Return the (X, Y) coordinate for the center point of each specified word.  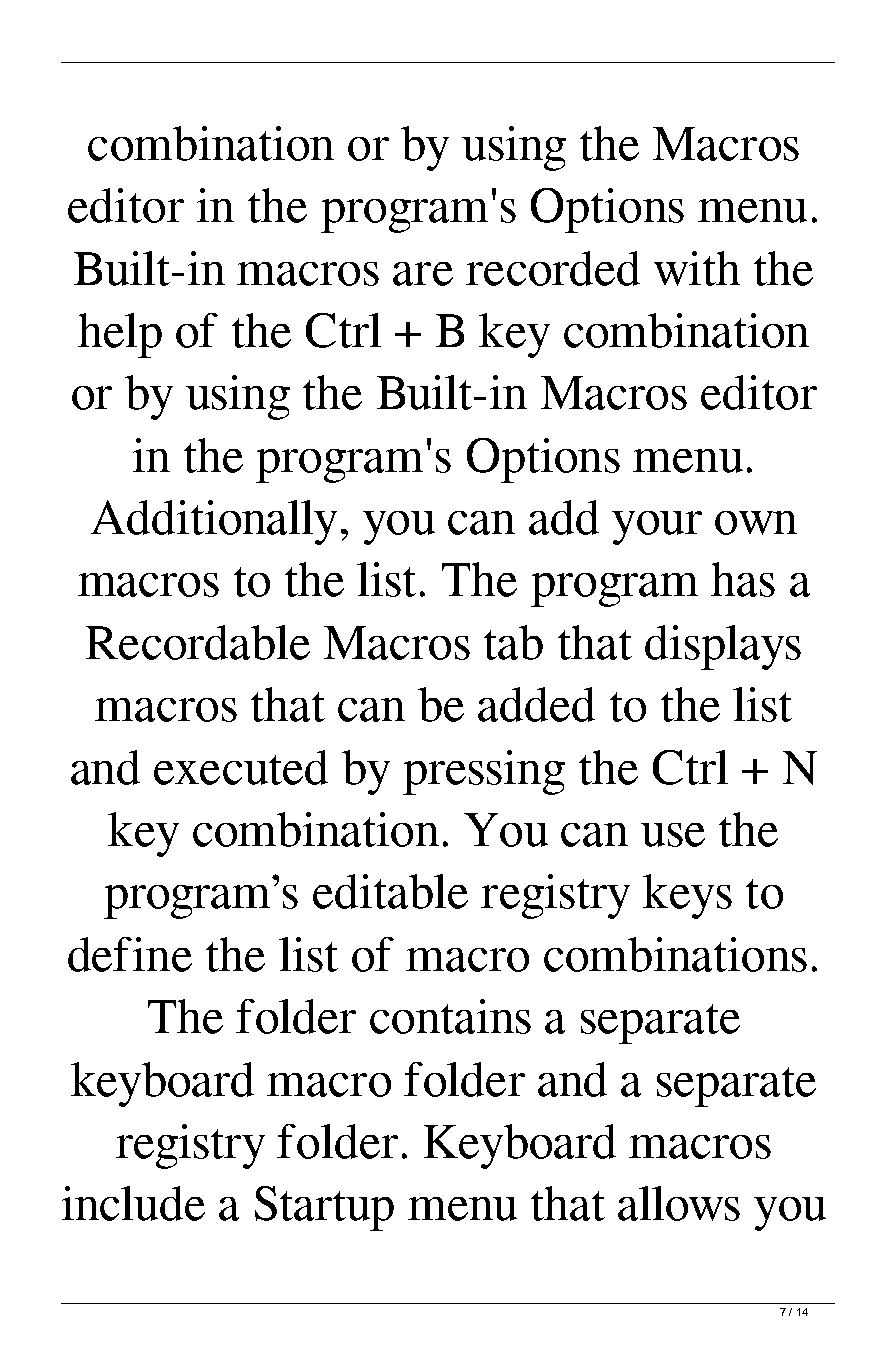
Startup (324, 1208)
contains (450, 1016)
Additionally (214, 522)
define (130, 954)
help (120, 335)
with (697, 268)
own (756, 523)
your (657, 528)
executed (241, 767)
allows (679, 1203)
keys (687, 896)
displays (723, 647)
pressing (484, 772)
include (133, 1203)
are (423, 274)
